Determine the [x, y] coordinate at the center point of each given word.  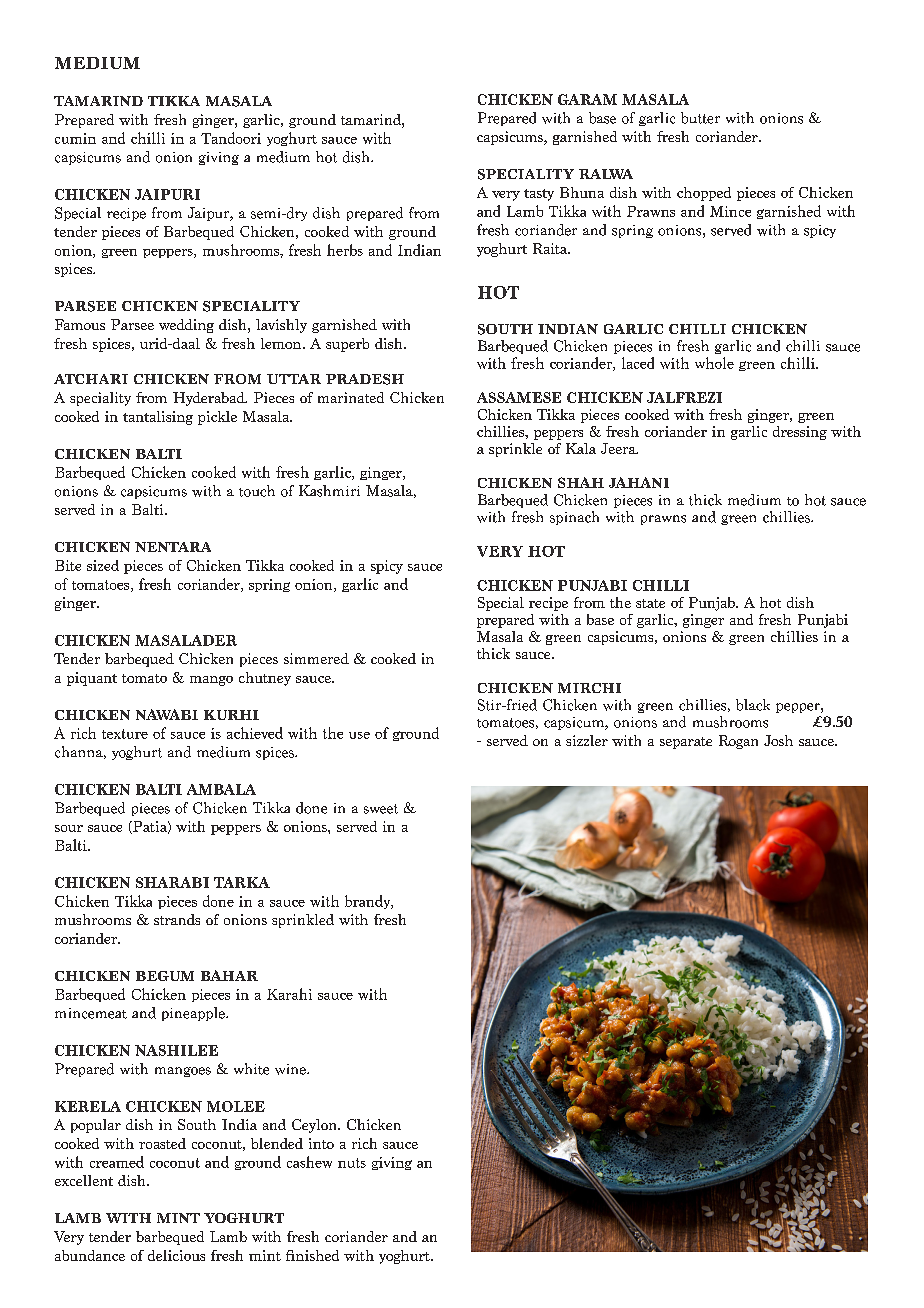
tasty [539, 195]
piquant [92, 679]
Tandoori [231, 138]
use [359, 735]
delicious [176, 1255]
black [753, 705]
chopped [704, 194]
